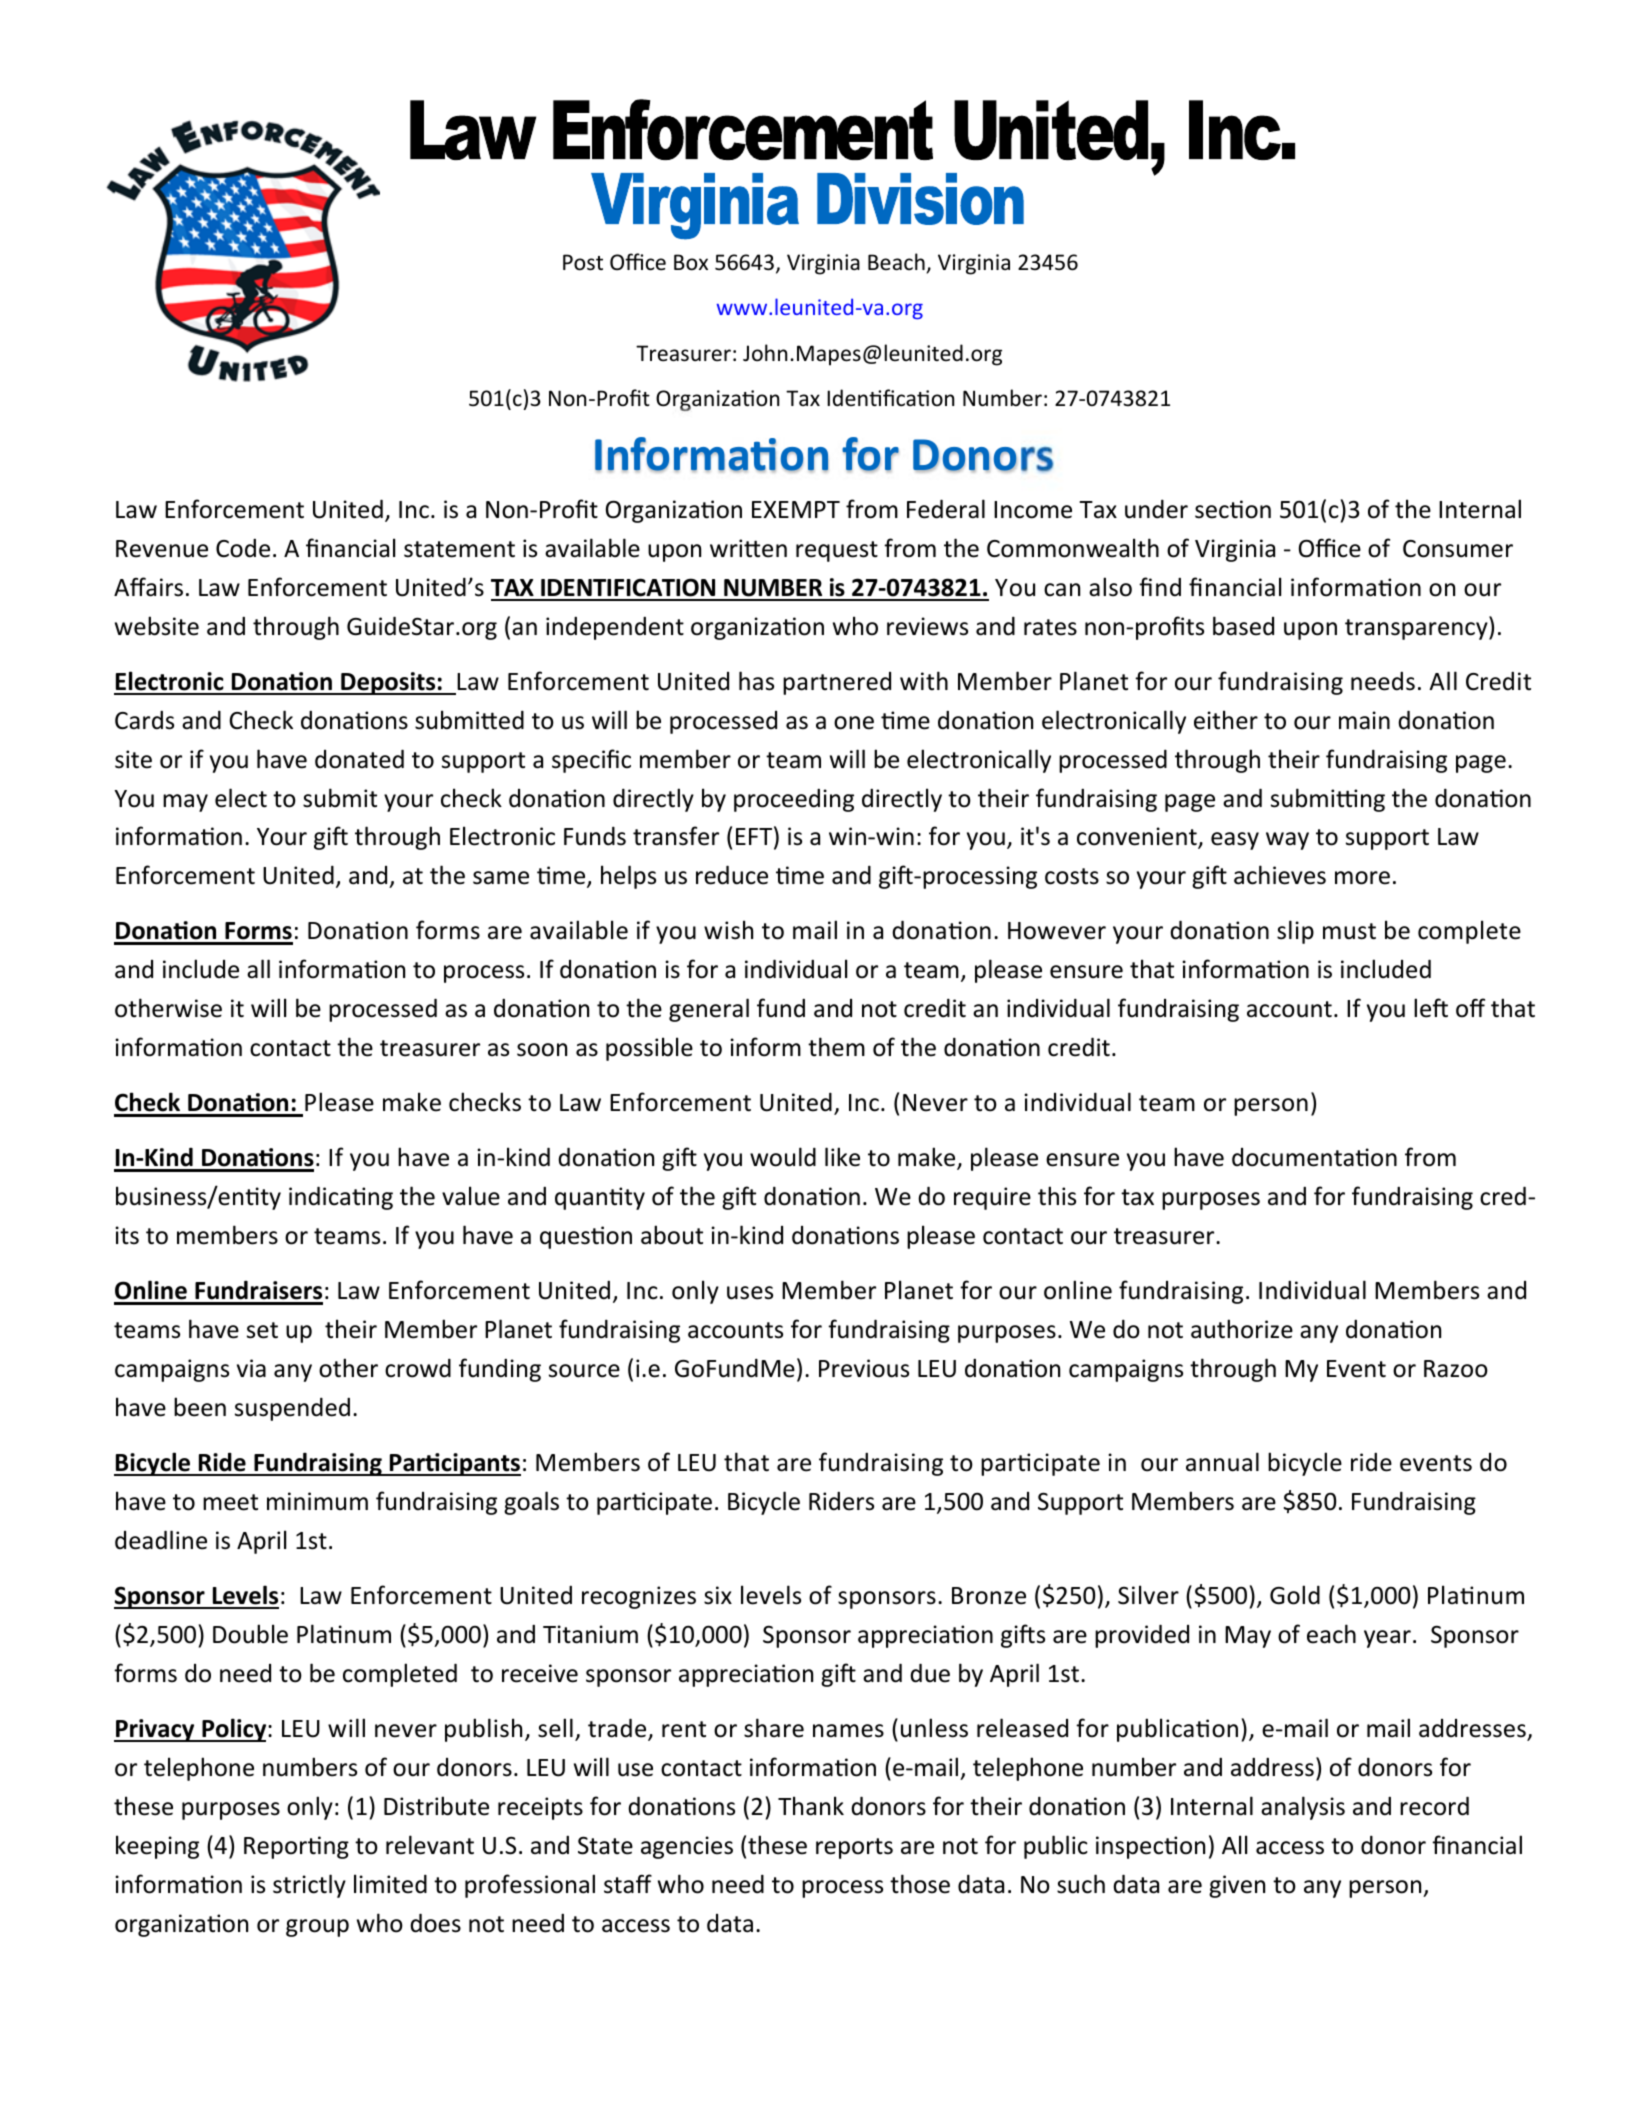 This image has height=2123, width=1641. What do you see at coordinates (691, 262) in the image?
I see `Box` at bounding box center [691, 262].
